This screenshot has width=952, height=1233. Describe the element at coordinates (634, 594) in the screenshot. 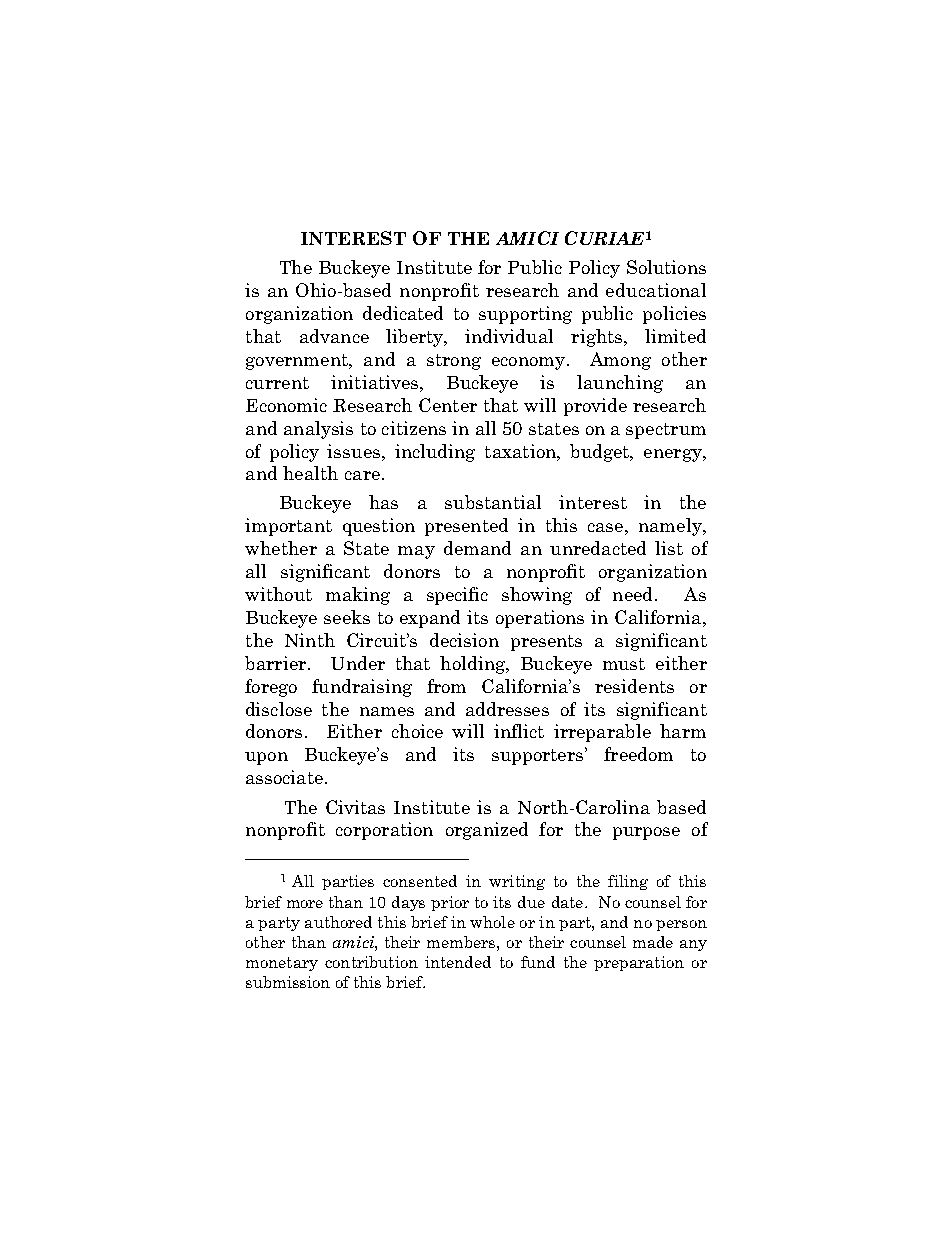

I see `need` at that location.
